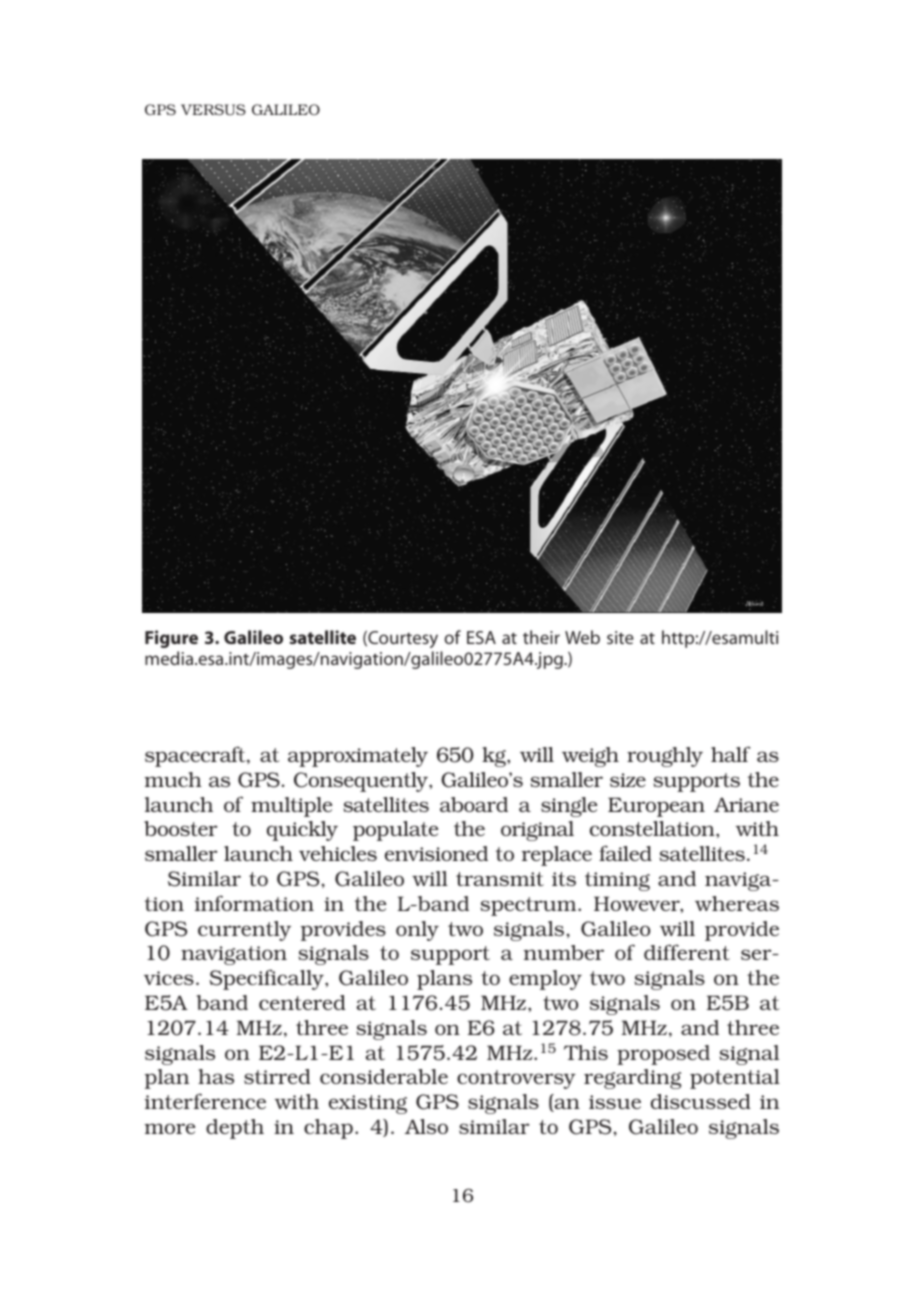 The image size is (924, 1301). I want to click on booster, so click(181, 828).
